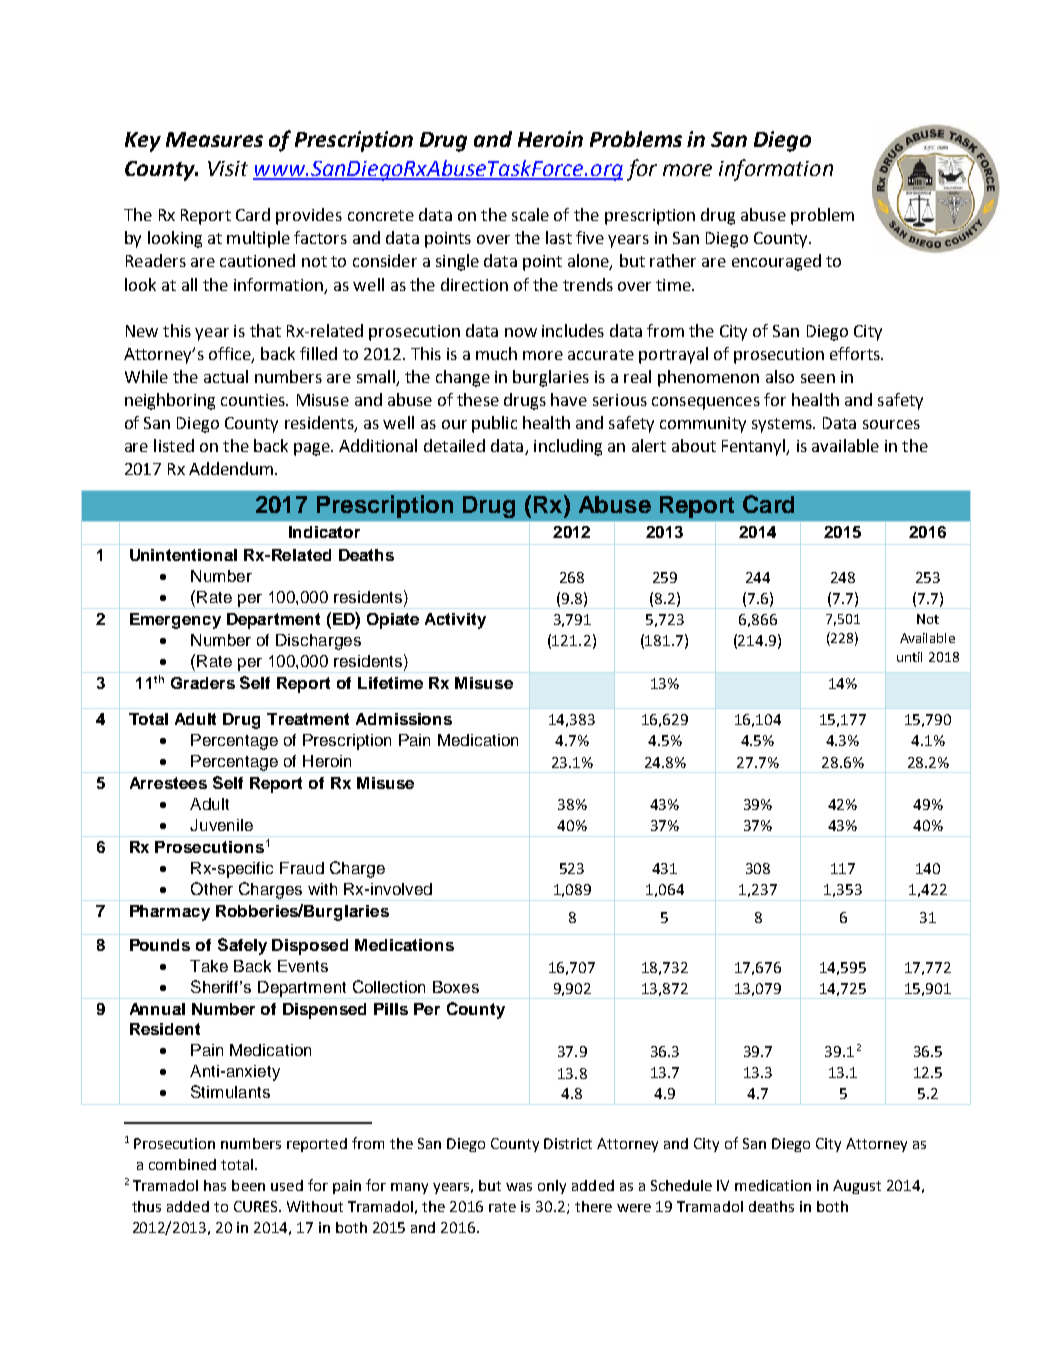  Describe the element at coordinates (183, 555) in the screenshot. I see `Unintentional` at that location.
